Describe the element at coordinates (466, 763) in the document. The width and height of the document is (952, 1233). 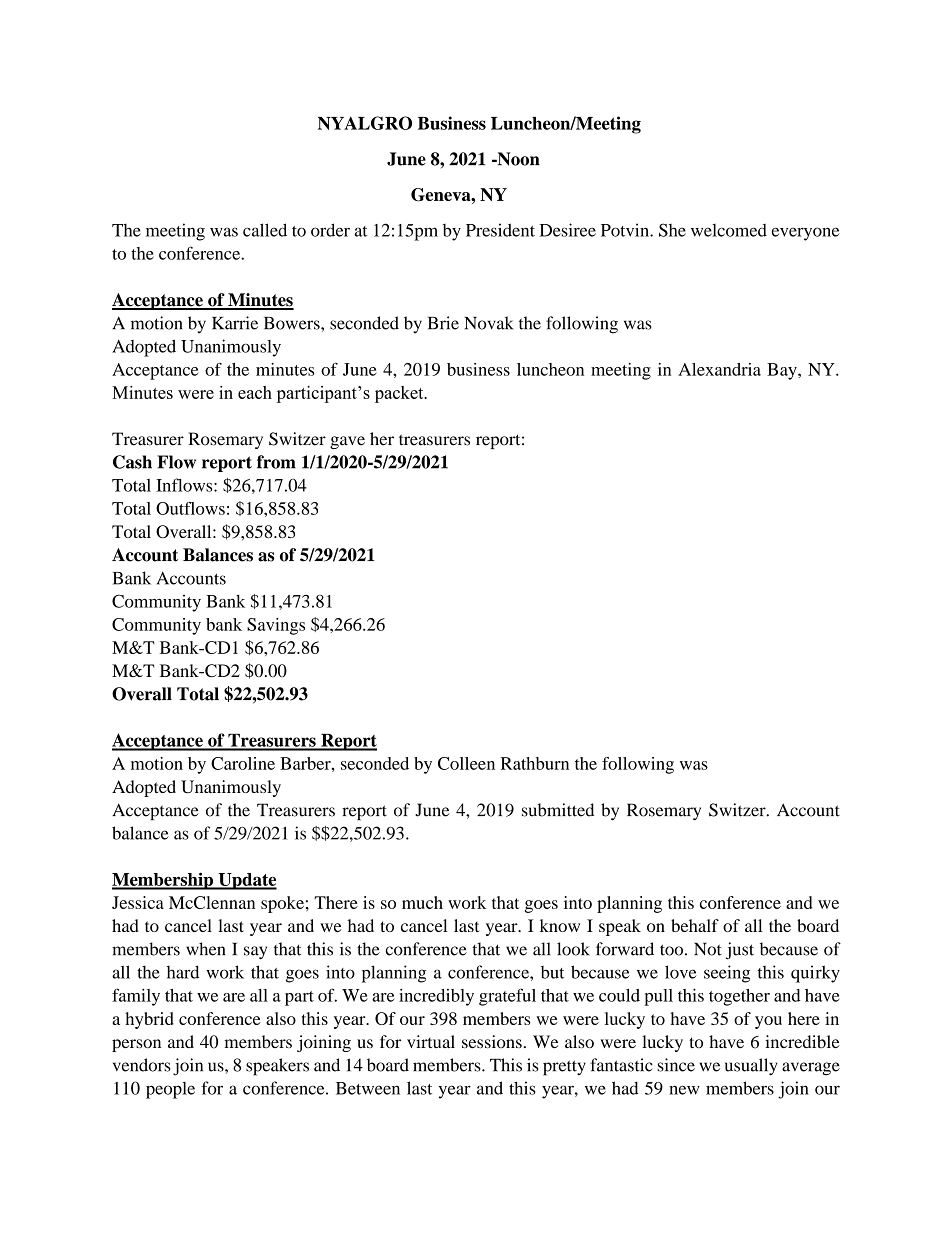
I see `Colleen` at that location.
